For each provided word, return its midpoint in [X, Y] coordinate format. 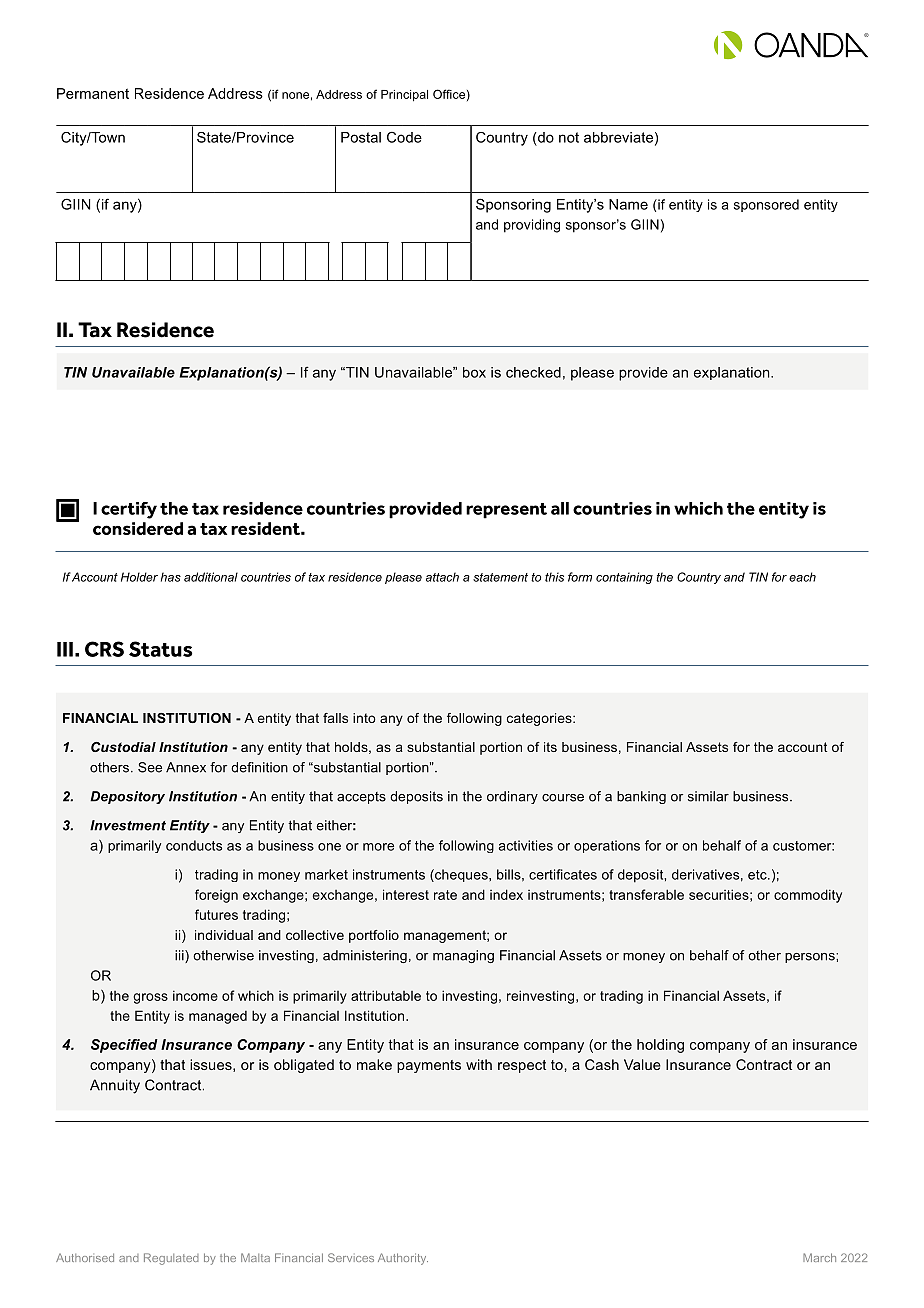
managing [463, 956]
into [364, 718]
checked [533, 372]
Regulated [171, 1259]
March [819, 1257]
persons [811, 958]
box [474, 372]
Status [161, 649]
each [802, 577]
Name [628, 204]
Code [404, 137]
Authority [403, 1259]
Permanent [93, 93]
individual [224, 935]
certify [129, 510]
